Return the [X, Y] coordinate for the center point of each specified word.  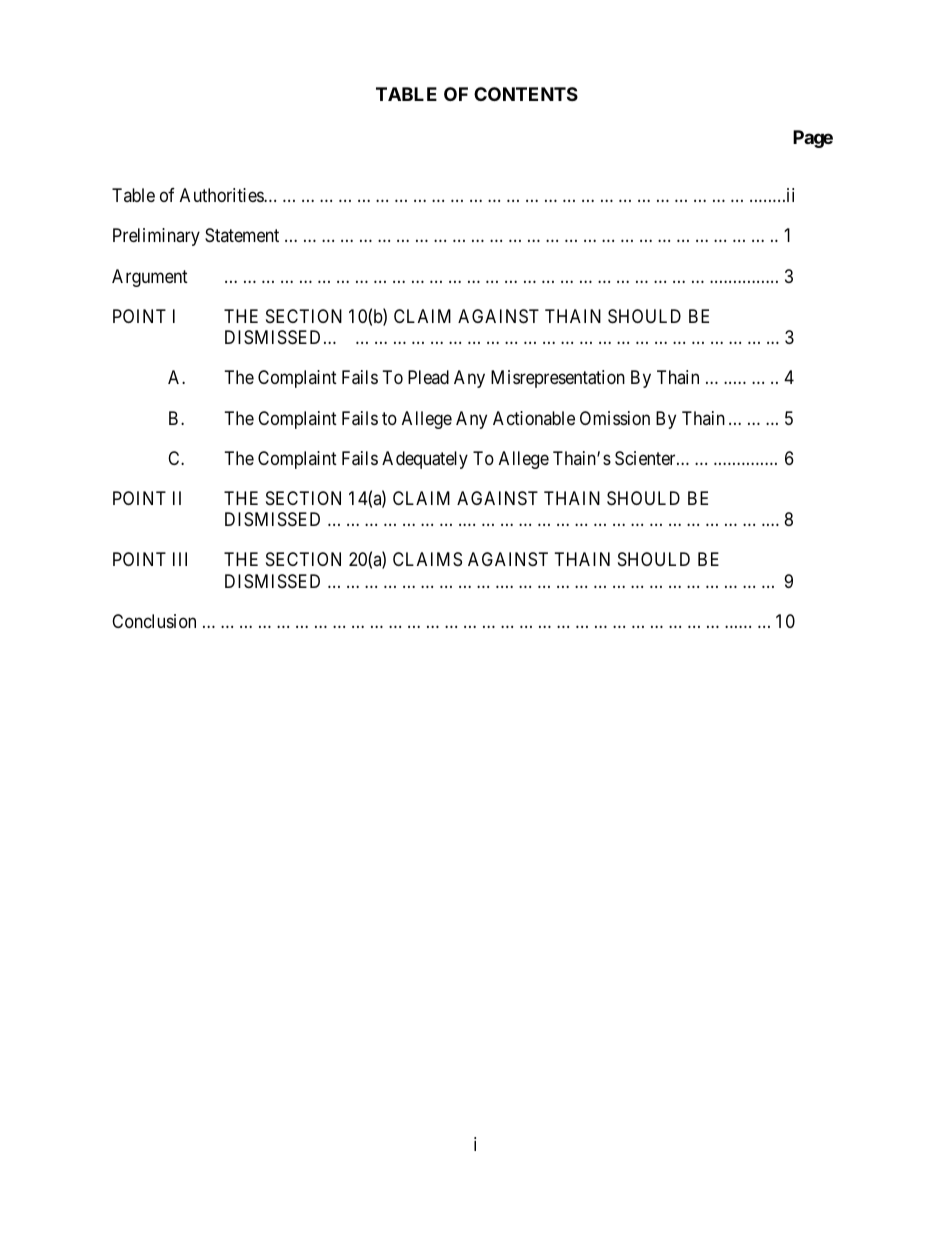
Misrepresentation [558, 379]
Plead [428, 377]
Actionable [534, 418]
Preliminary [156, 237]
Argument [150, 278]
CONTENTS [526, 94]
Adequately [425, 460]
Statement [242, 235]
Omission [615, 418]
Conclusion [154, 621]
